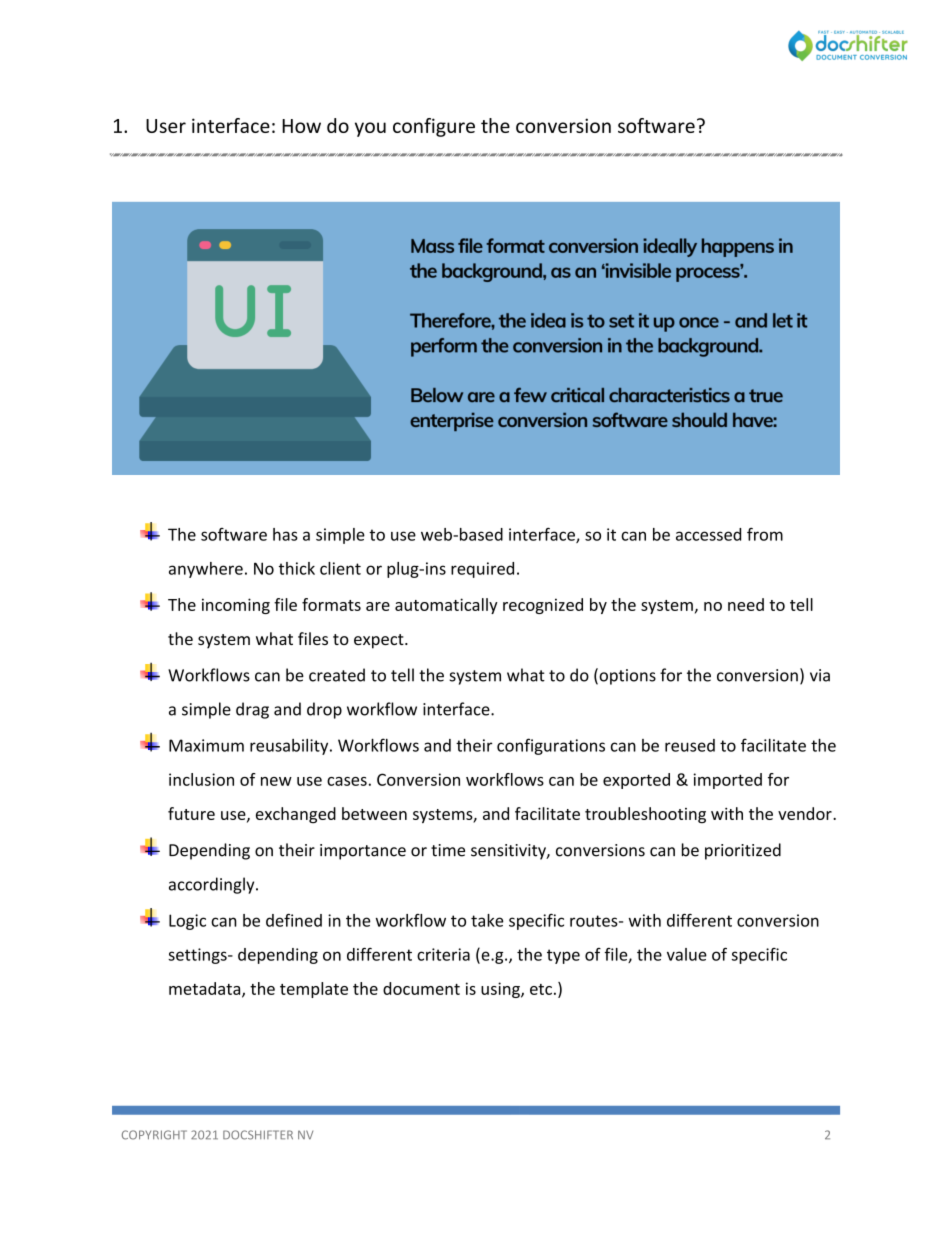 This document has height=1233, width=952. Describe the element at coordinates (201, 779) in the document. I see `inclusion` at that location.
